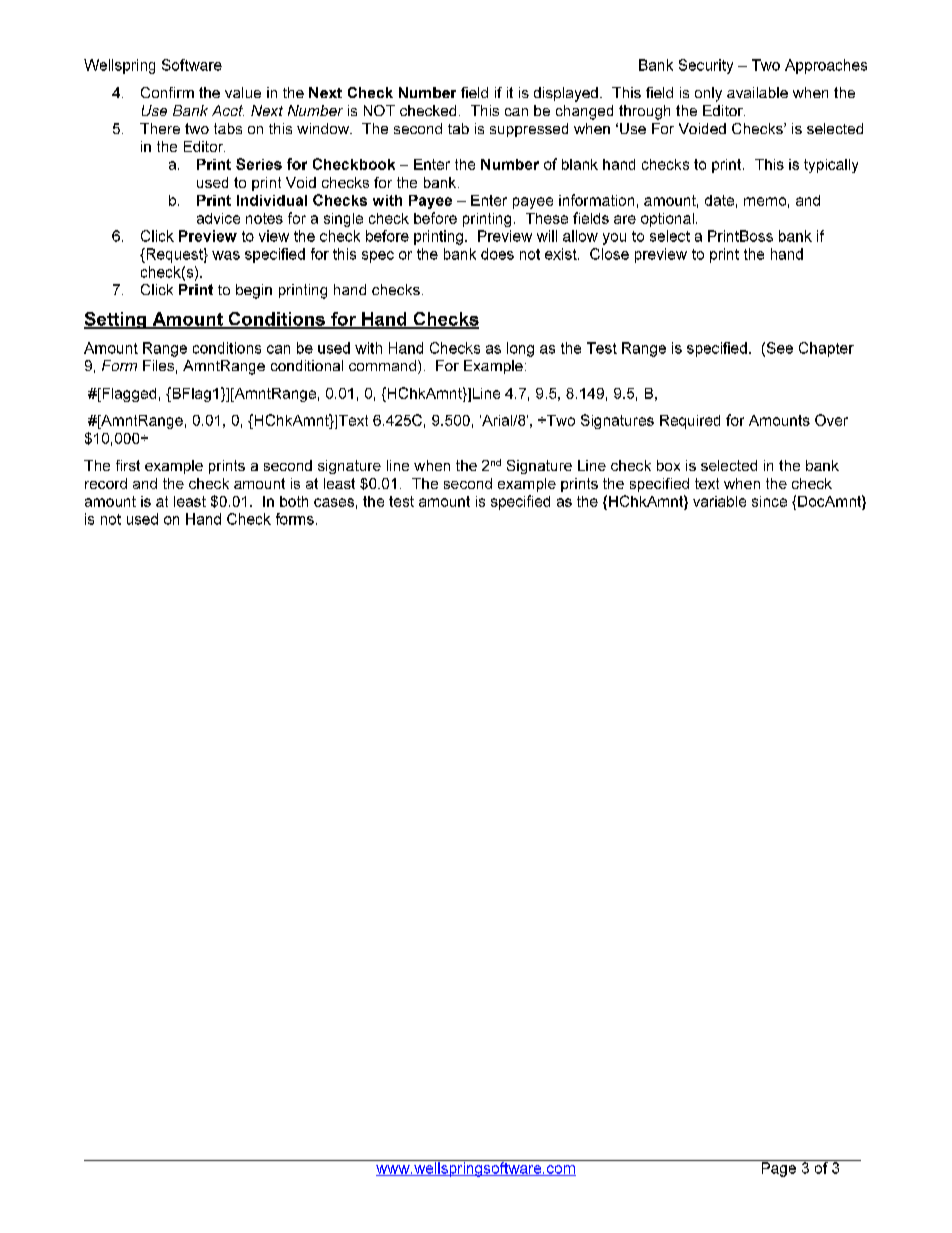 The image size is (952, 1233). Describe the element at coordinates (128, 465) in the screenshot. I see `first` at that location.
